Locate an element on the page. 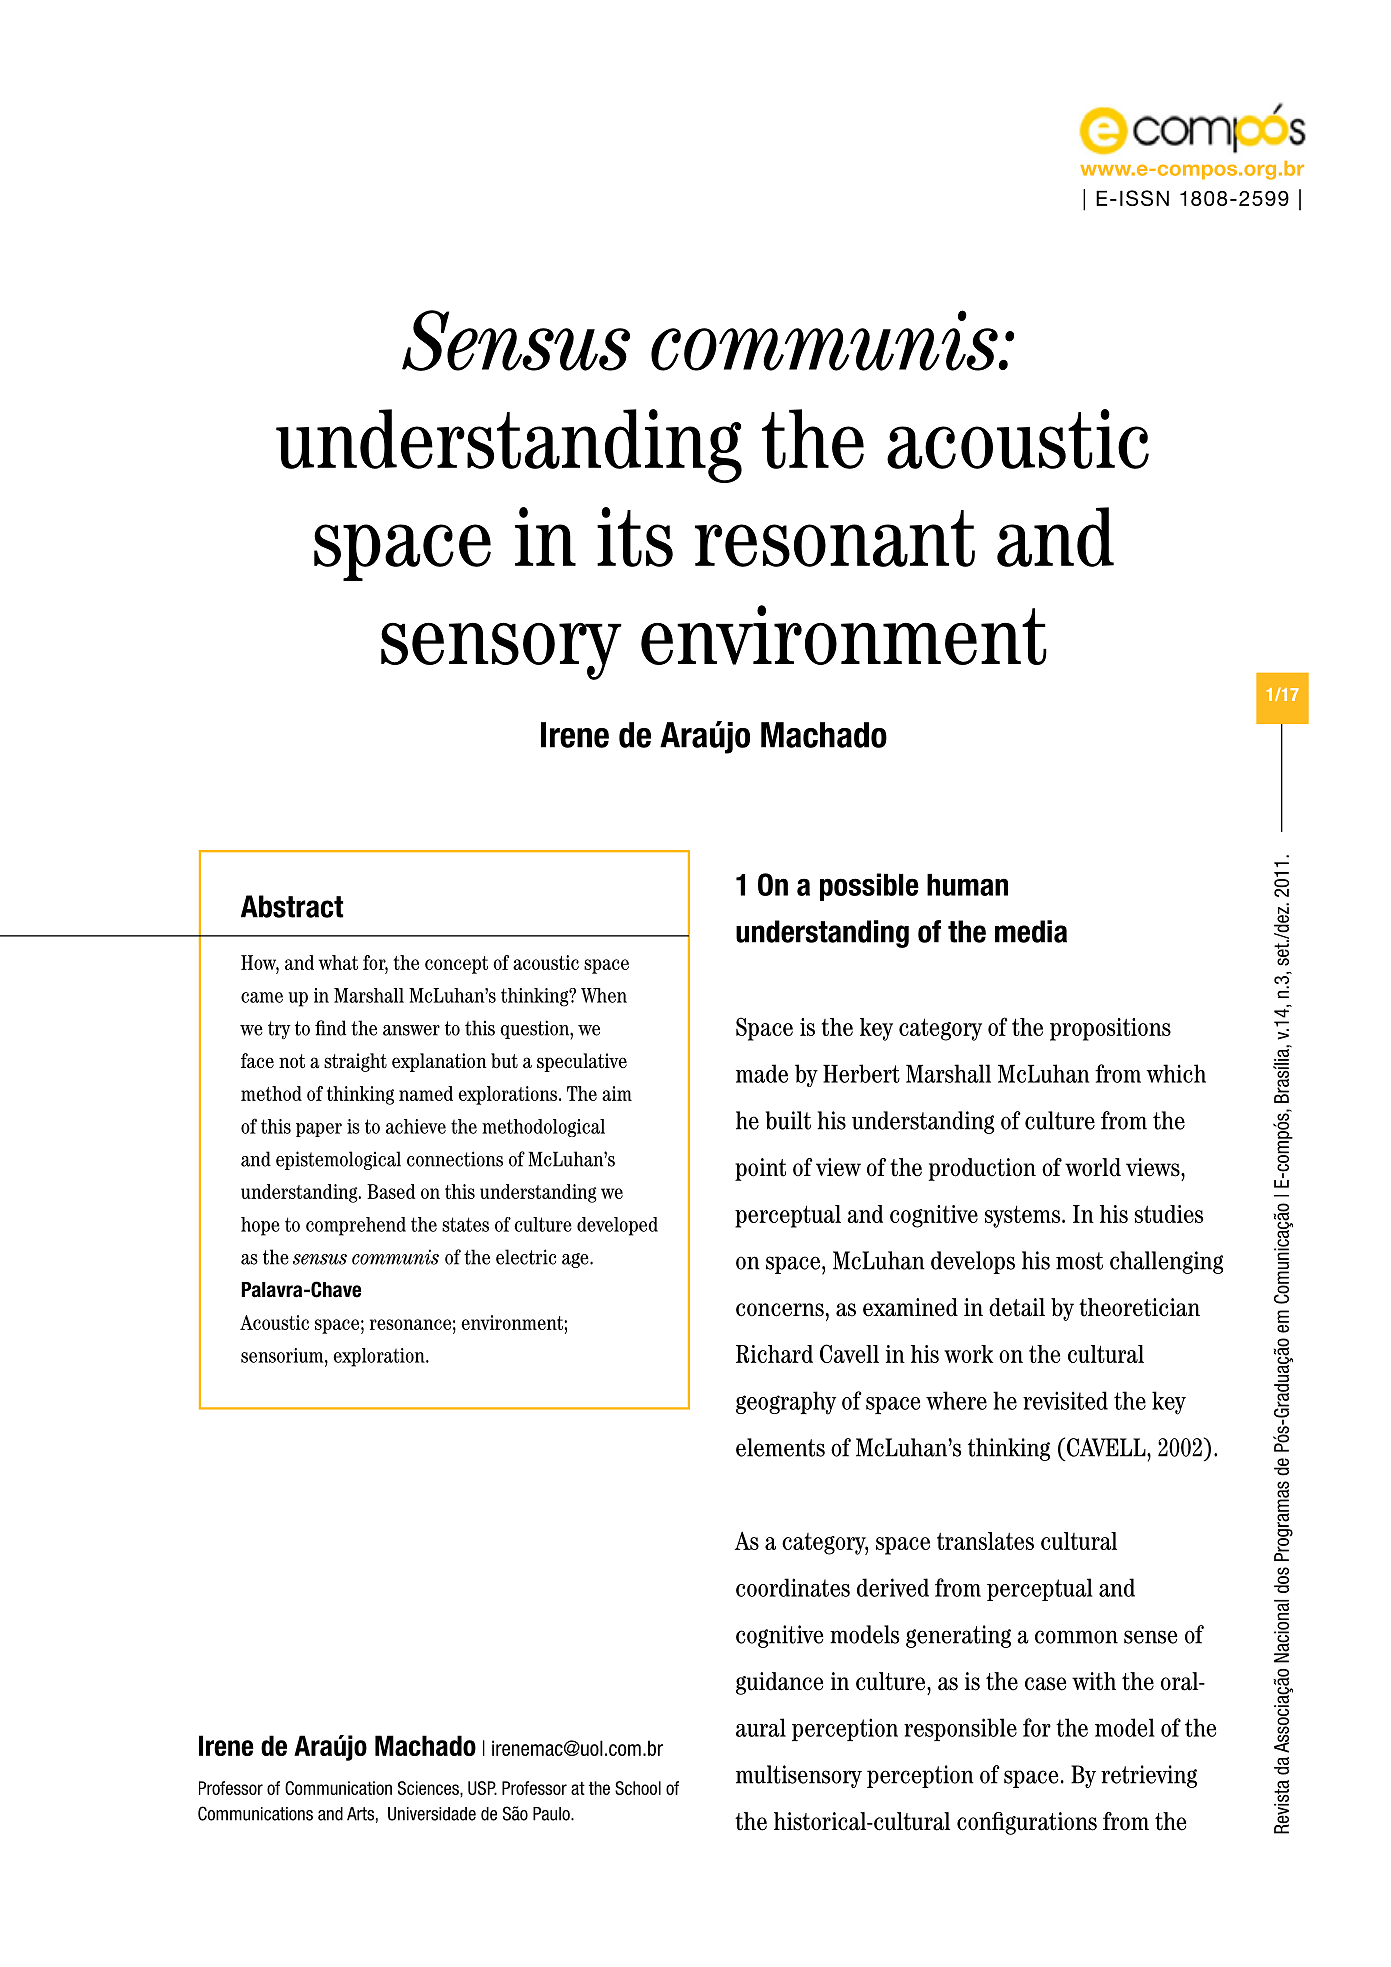 This document has width=1391, height=1967. Sciences is located at coordinates (429, 1788).
